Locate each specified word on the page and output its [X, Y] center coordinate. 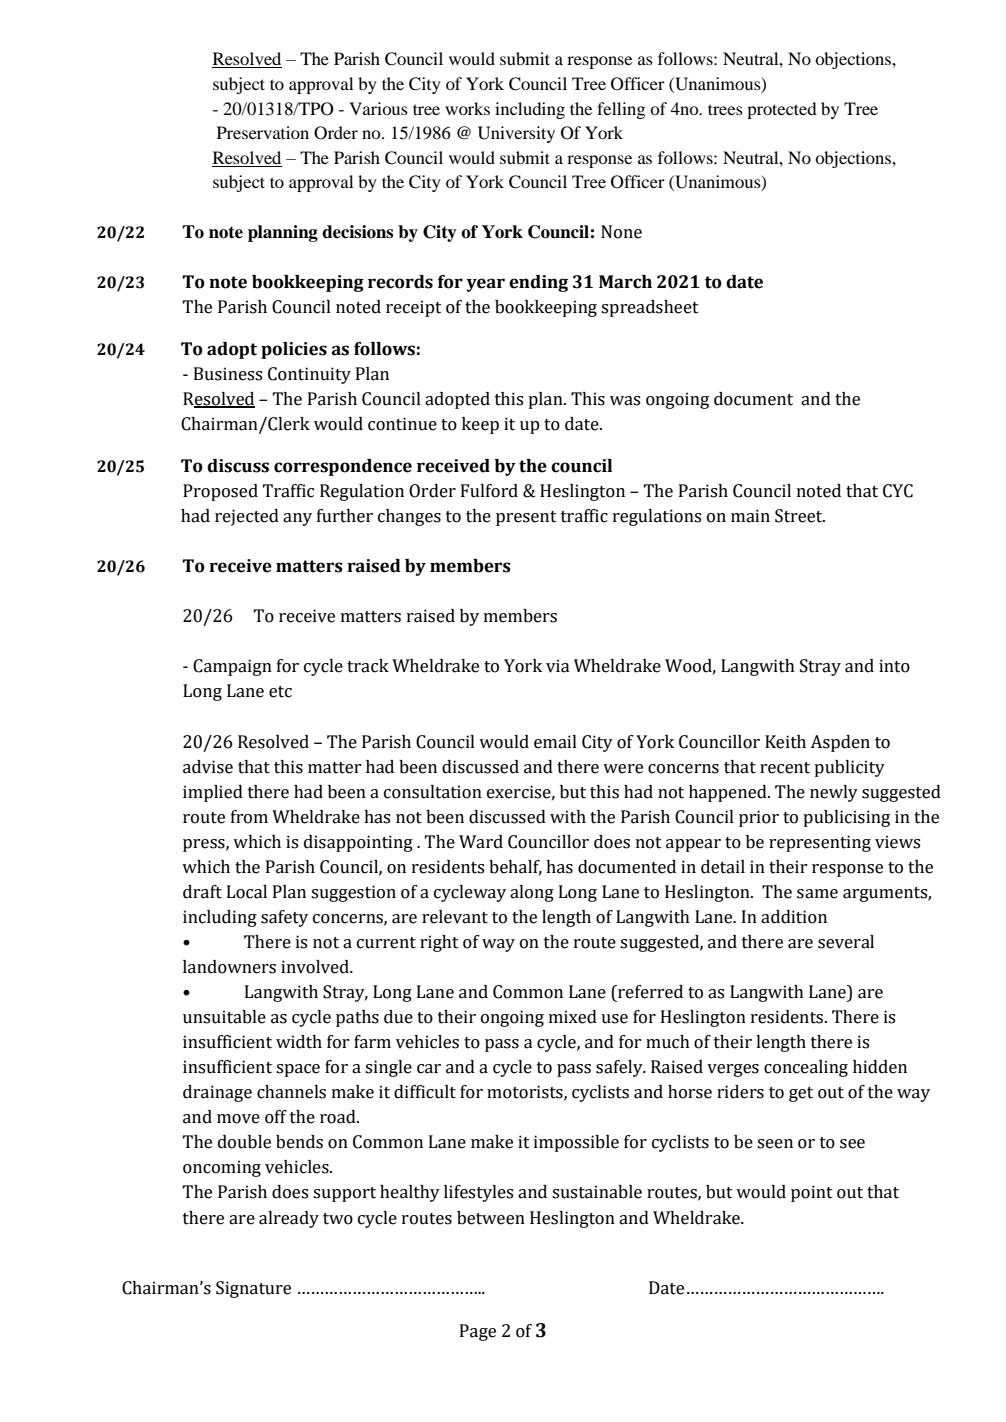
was [625, 401]
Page [478, 1332]
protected [781, 110]
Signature [253, 1289]
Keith [785, 742]
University [516, 134]
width [299, 1042]
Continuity [309, 375]
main [750, 516]
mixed [573, 1017]
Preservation [263, 132]
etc [280, 692]
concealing [806, 1068]
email [555, 742]
